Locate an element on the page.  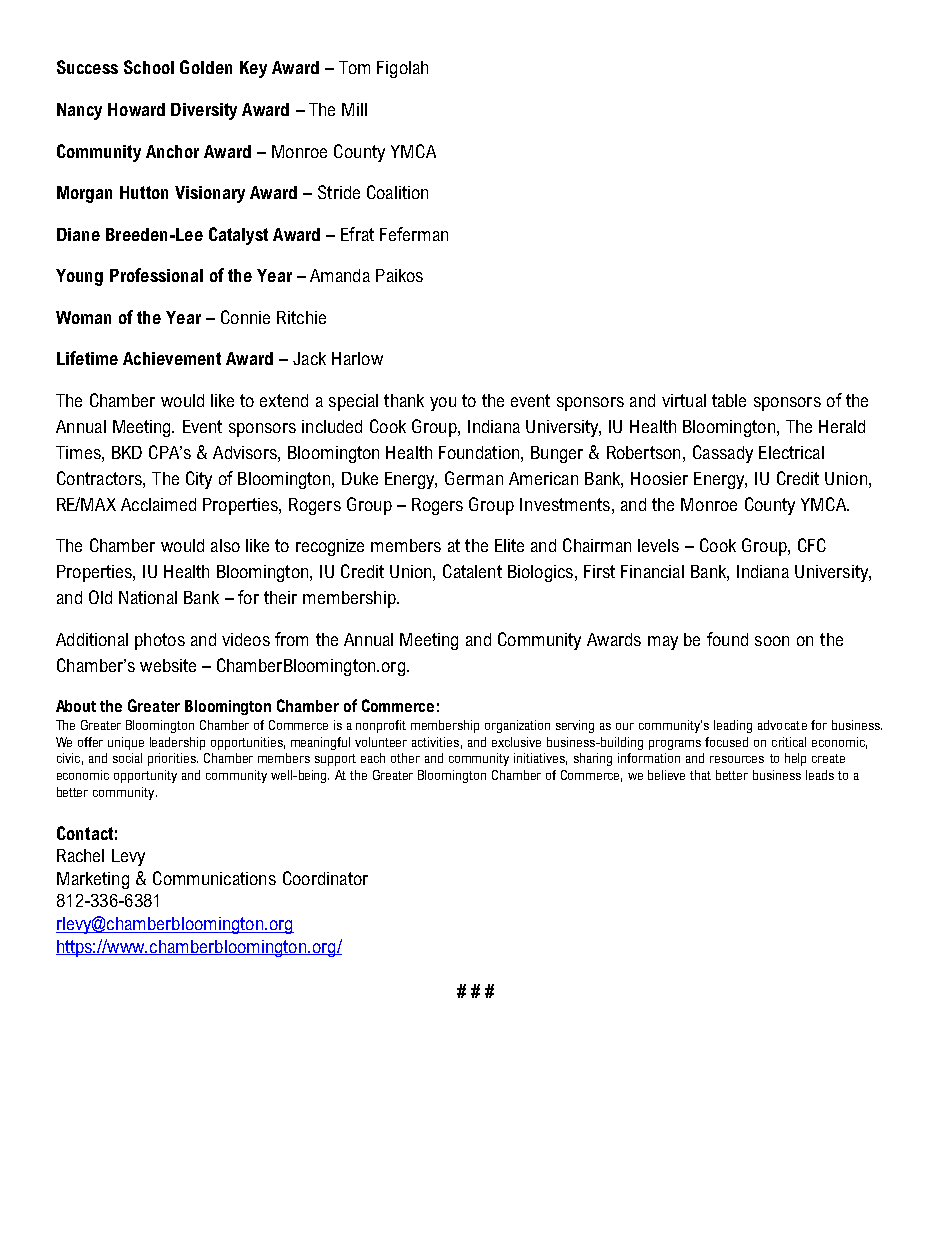
National is located at coordinates (148, 597).
